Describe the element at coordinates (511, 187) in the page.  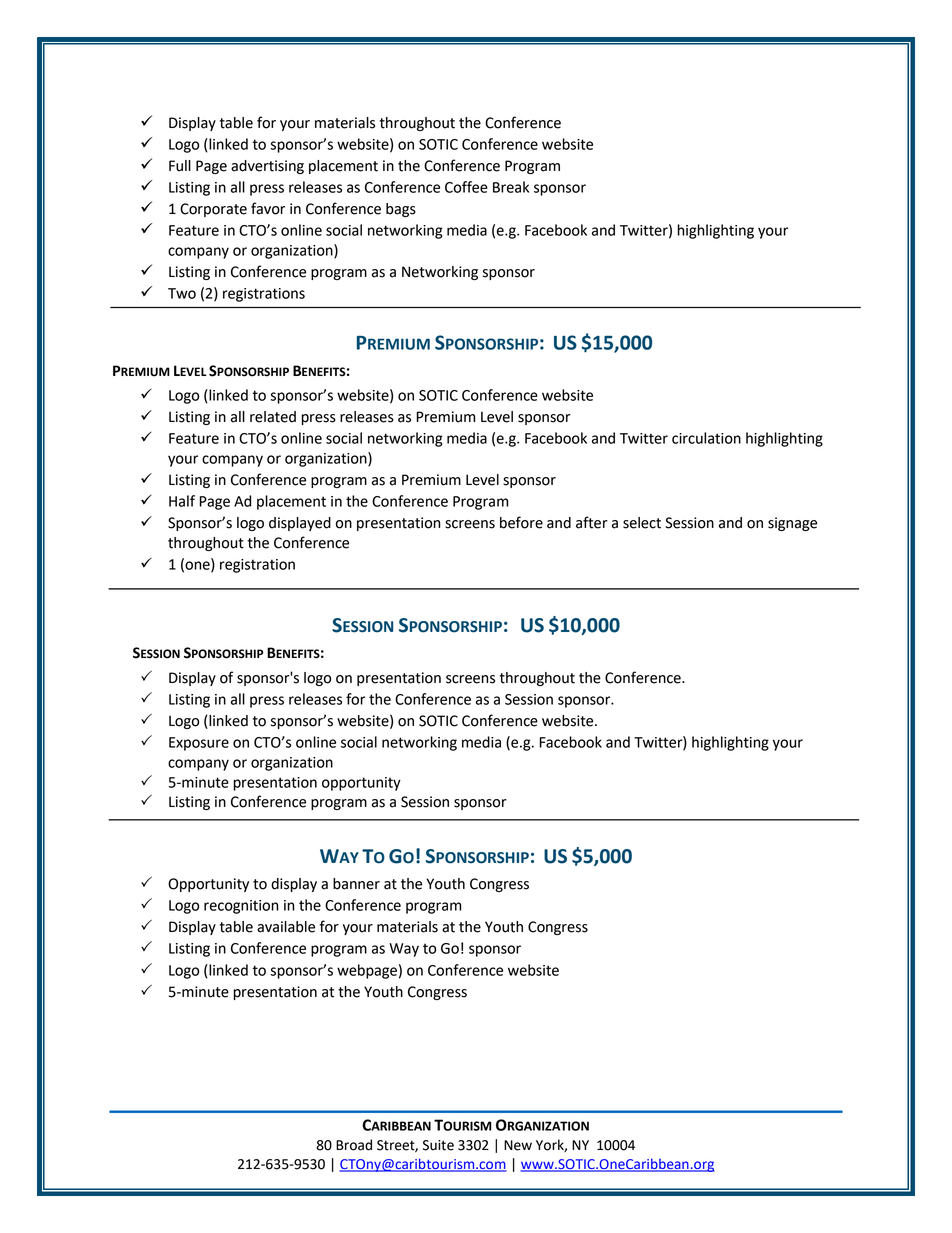
I see `Break` at that location.
